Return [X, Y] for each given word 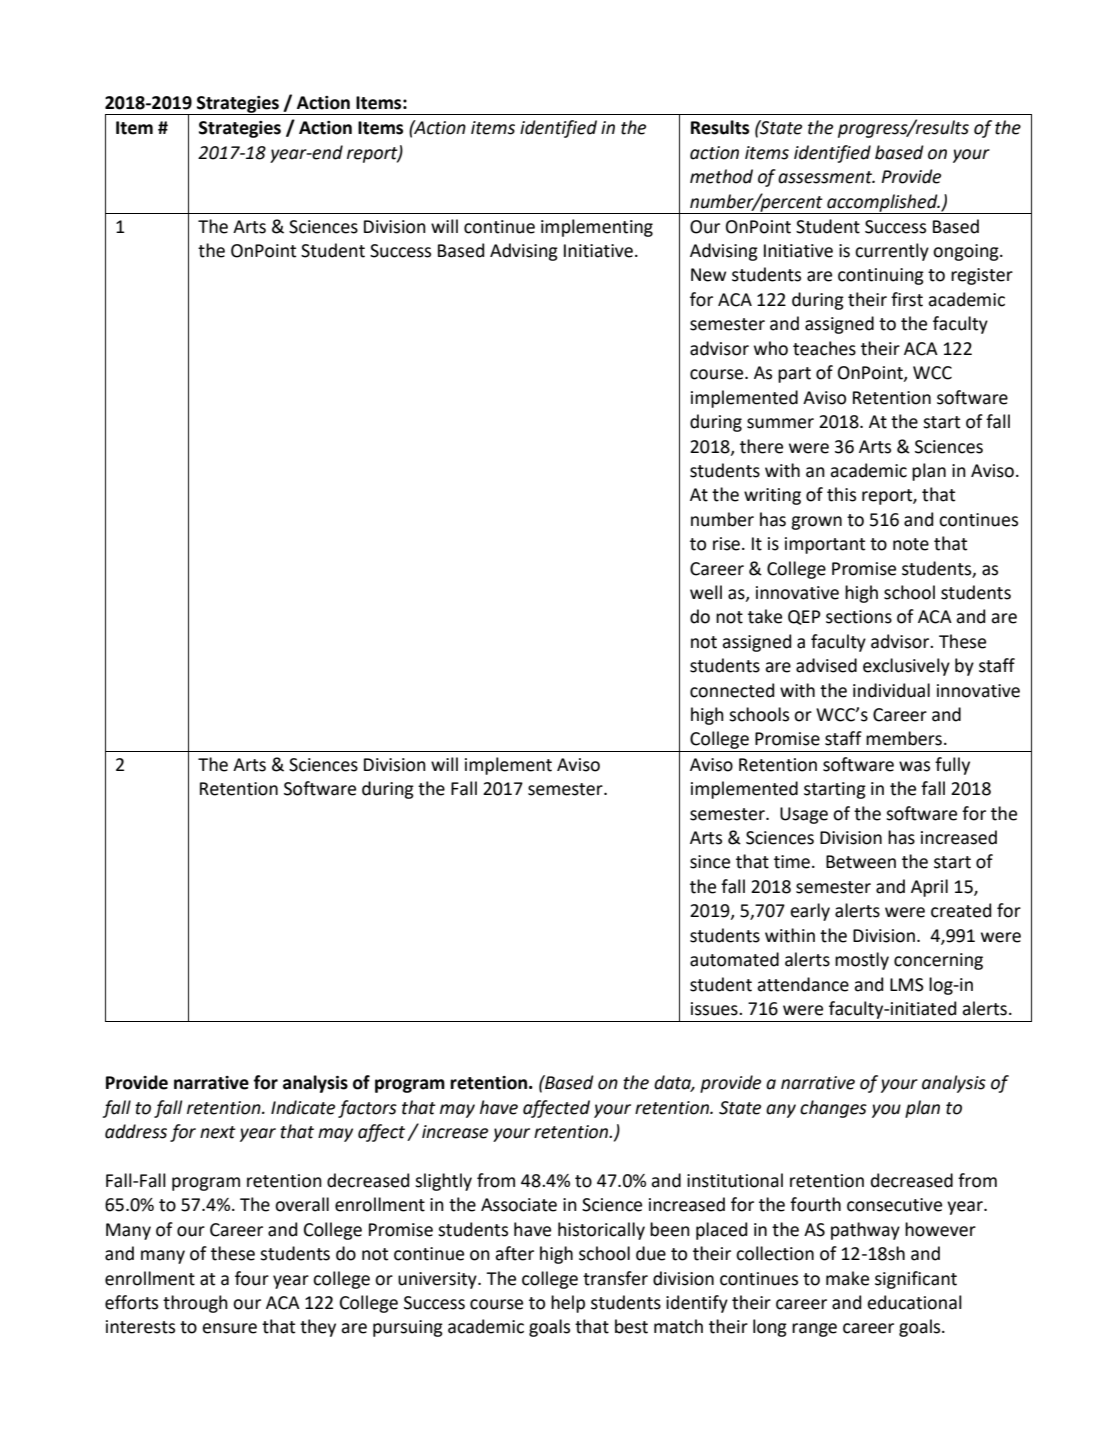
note [911, 544]
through [195, 1304]
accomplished [882, 204]
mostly [862, 961]
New [708, 275]
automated [734, 959]
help [568, 1304]
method [721, 176]
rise [726, 544]
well [706, 592]
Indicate [303, 1107]
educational [914, 1302]
